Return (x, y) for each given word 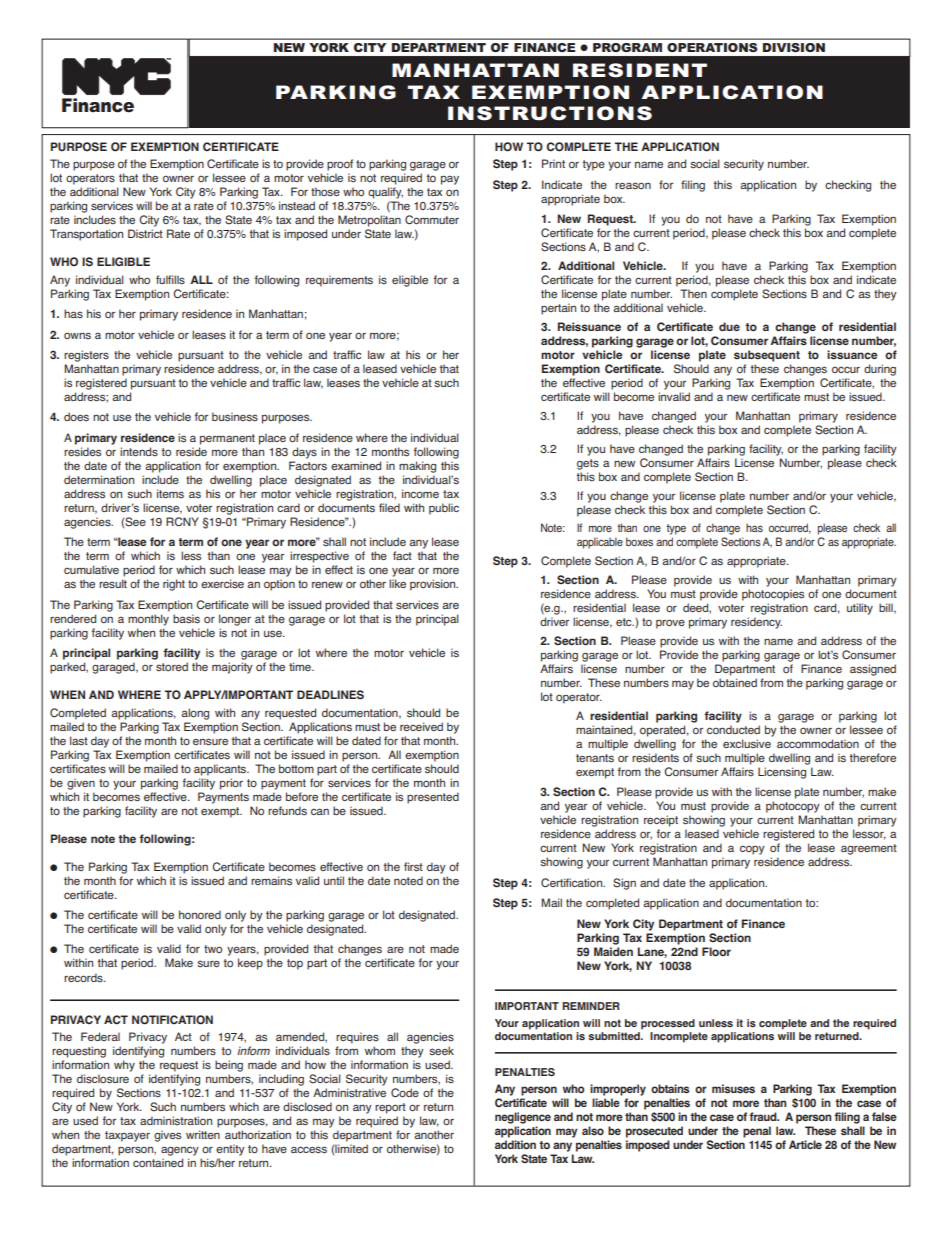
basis (186, 618)
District (145, 233)
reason (633, 185)
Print (553, 163)
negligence (523, 1118)
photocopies (773, 595)
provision (434, 585)
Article (805, 1144)
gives (167, 1136)
